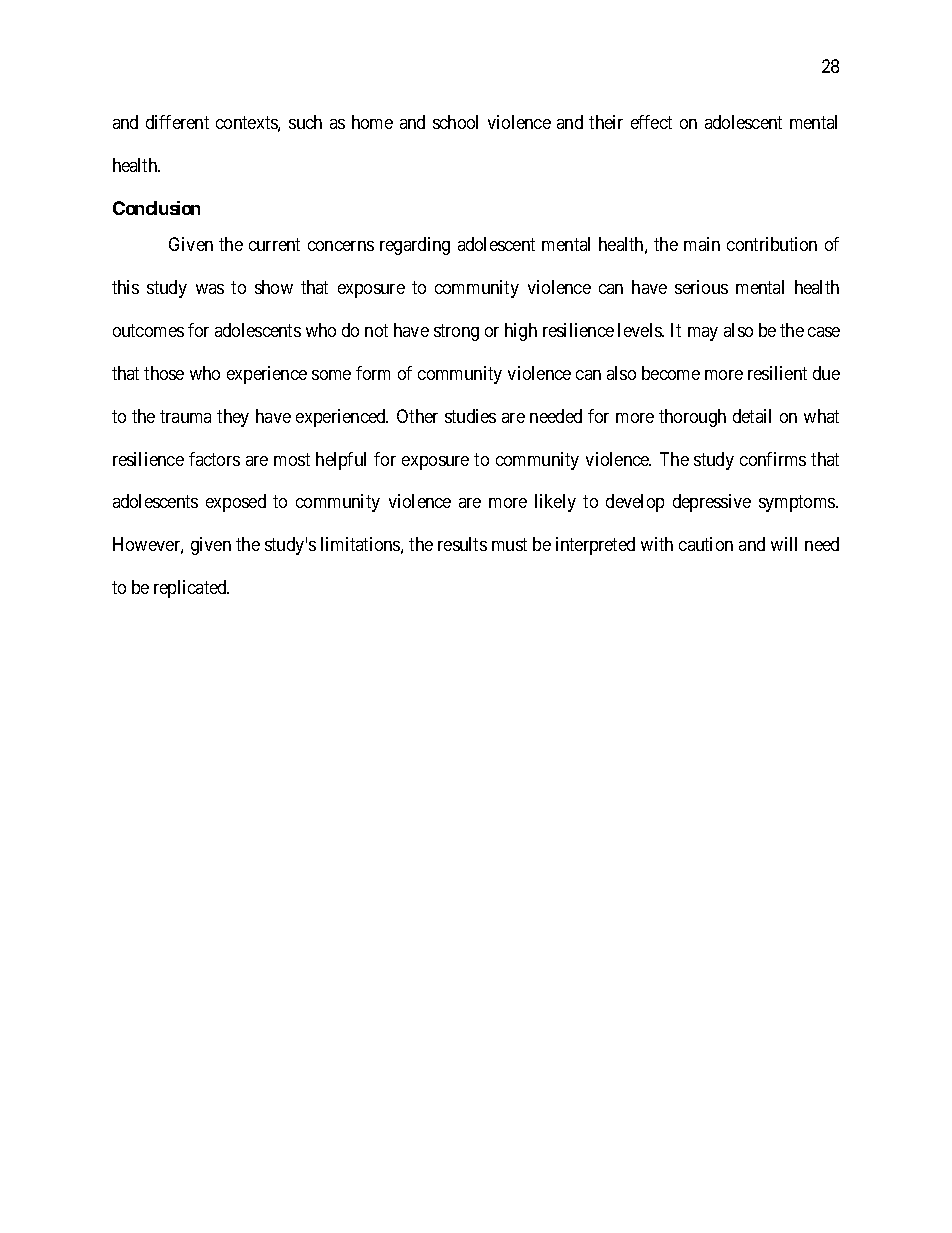 This screenshot has height=1233, width=952. I want to click on effect, so click(651, 122).
